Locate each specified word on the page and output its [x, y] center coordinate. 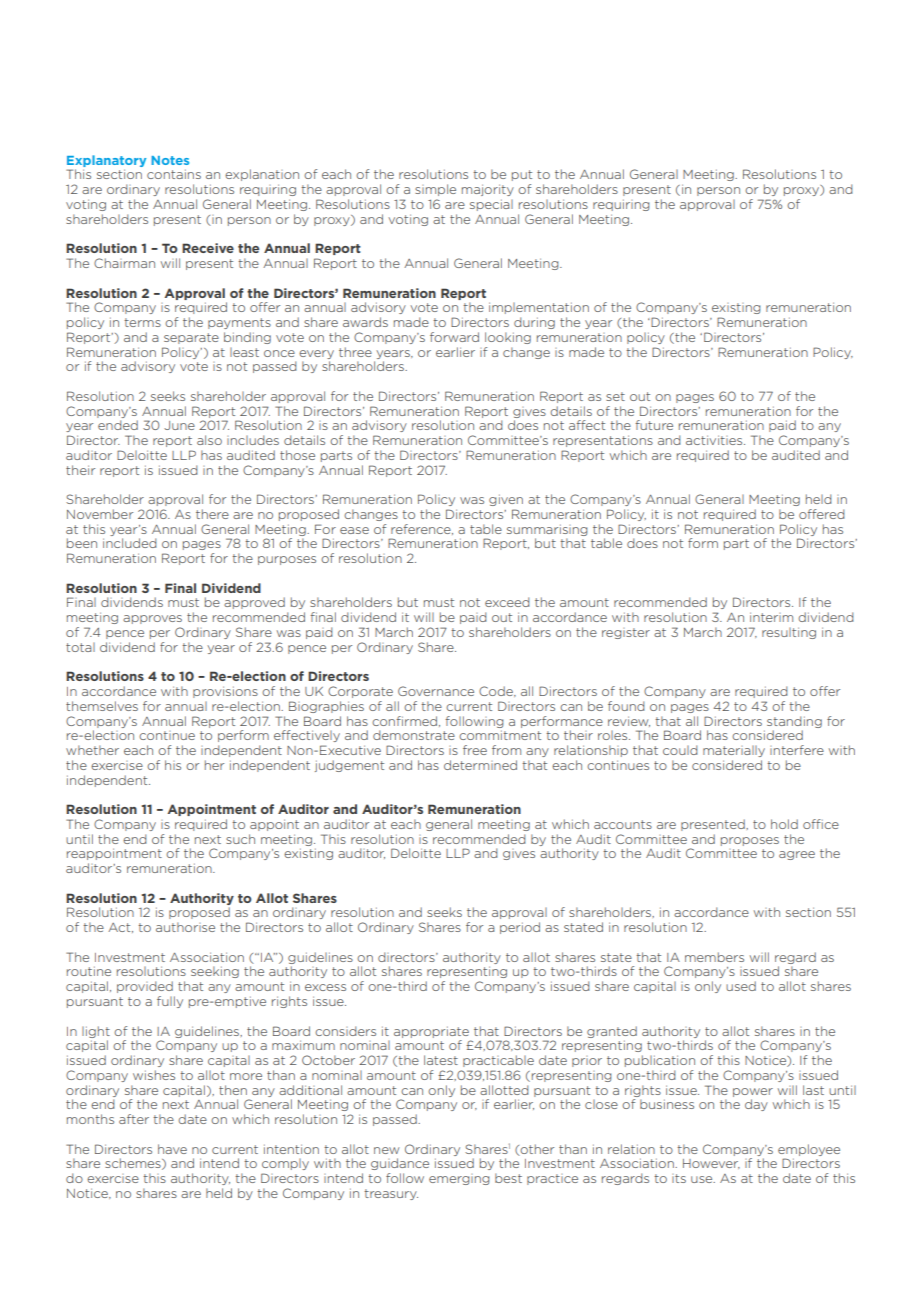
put [522, 175]
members [714, 957]
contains [174, 174]
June [179, 425]
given [506, 500]
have [172, 1149]
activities [715, 440]
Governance [436, 691]
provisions [225, 692]
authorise [185, 927]
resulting [789, 633]
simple [435, 190]
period [520, 928]
